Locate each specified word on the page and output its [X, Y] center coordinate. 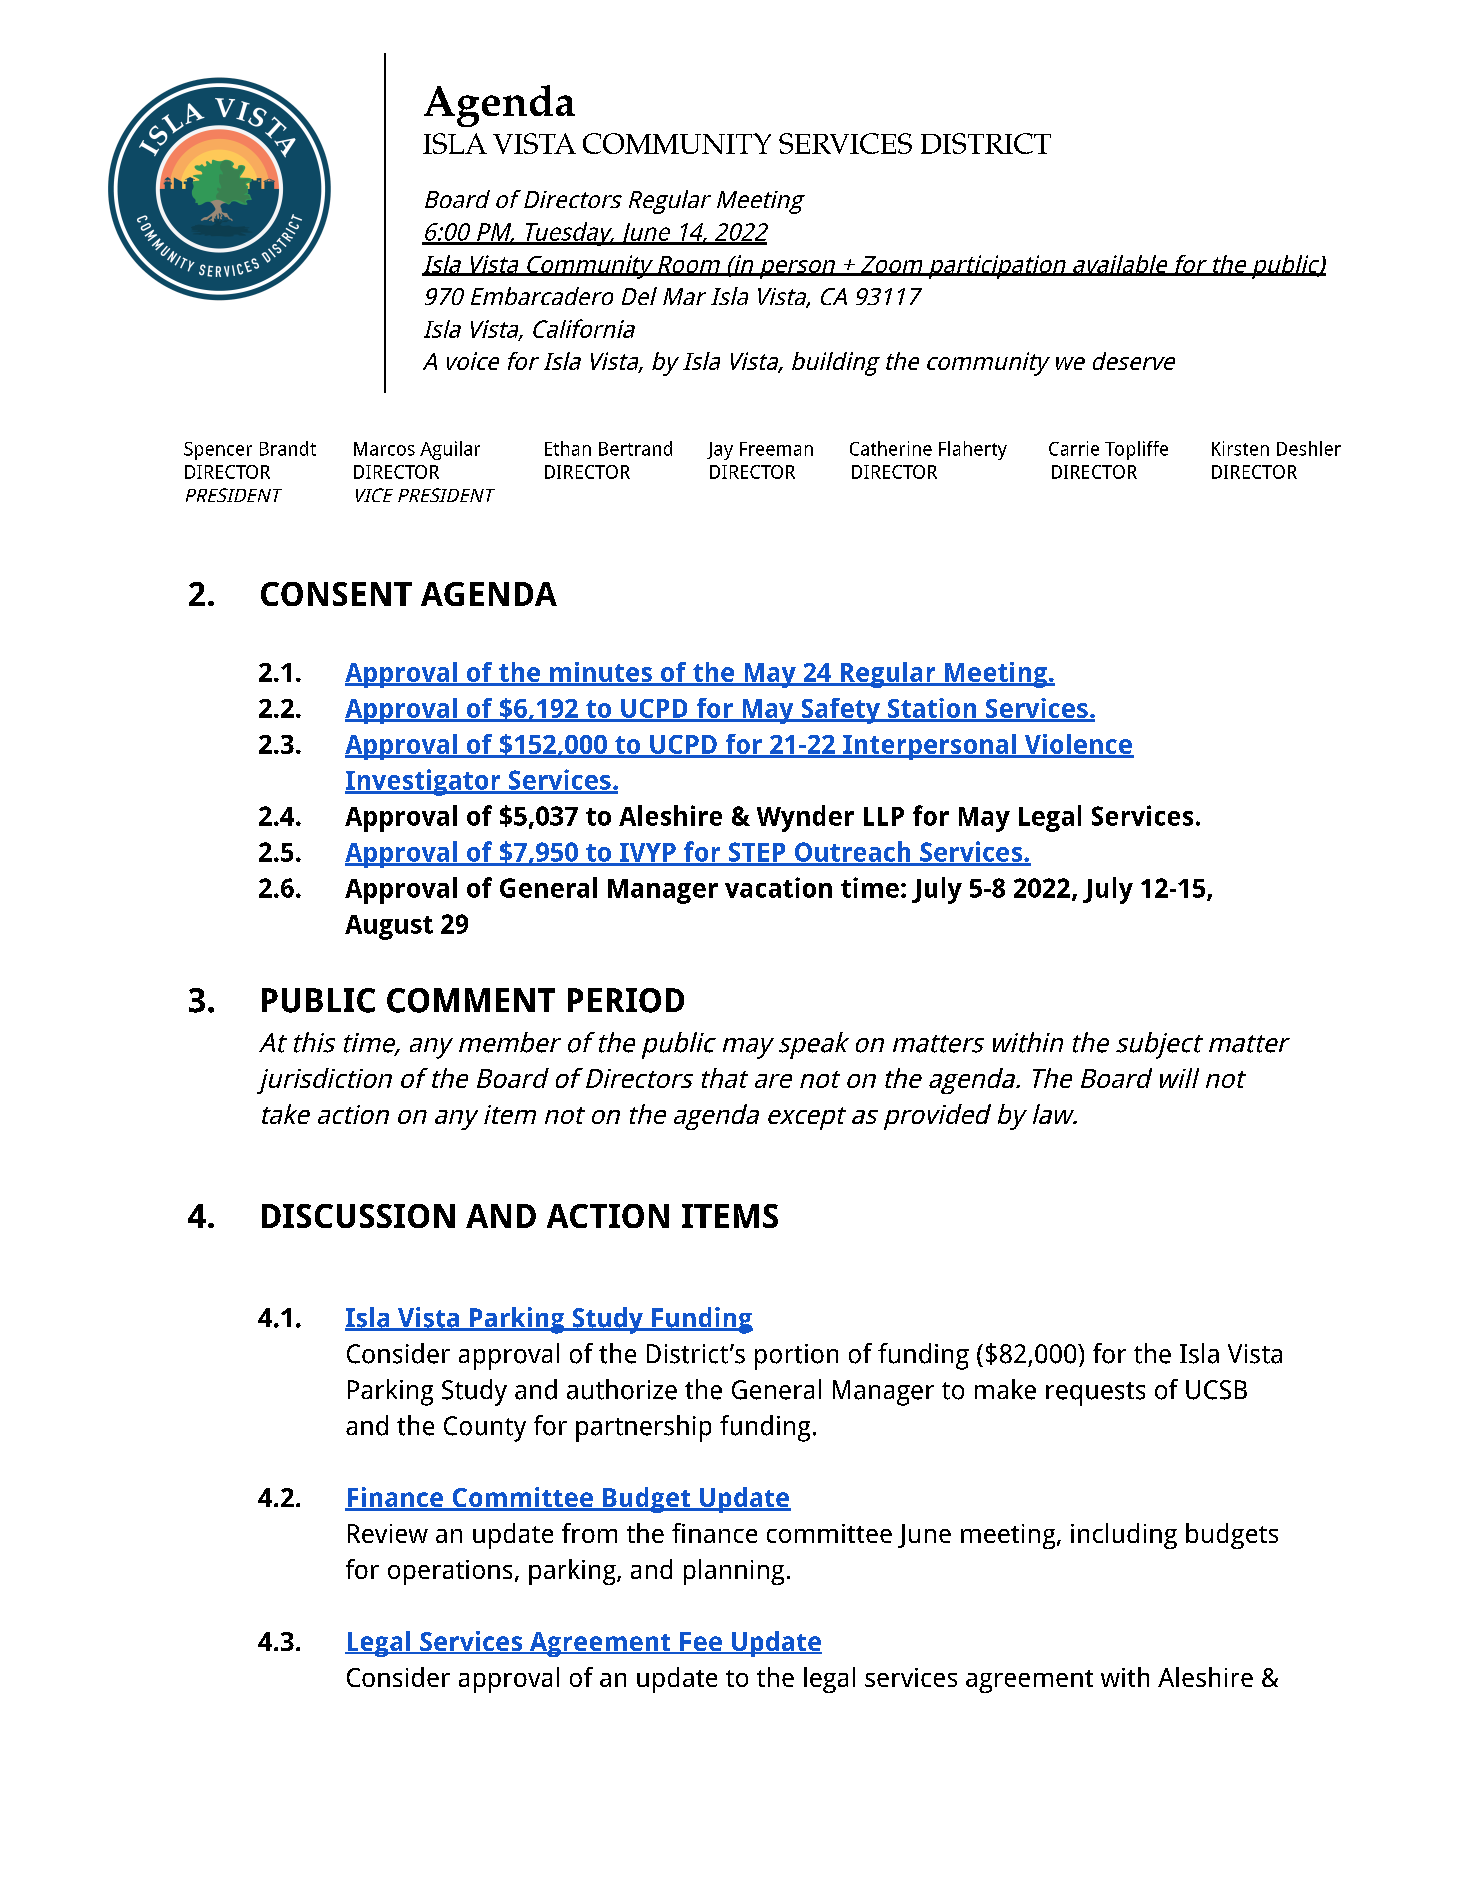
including [1124, 1536]
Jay [720, 451]
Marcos [384, 449]
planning [734, 1572]
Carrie [1074, 448]
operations [450, 1572]
